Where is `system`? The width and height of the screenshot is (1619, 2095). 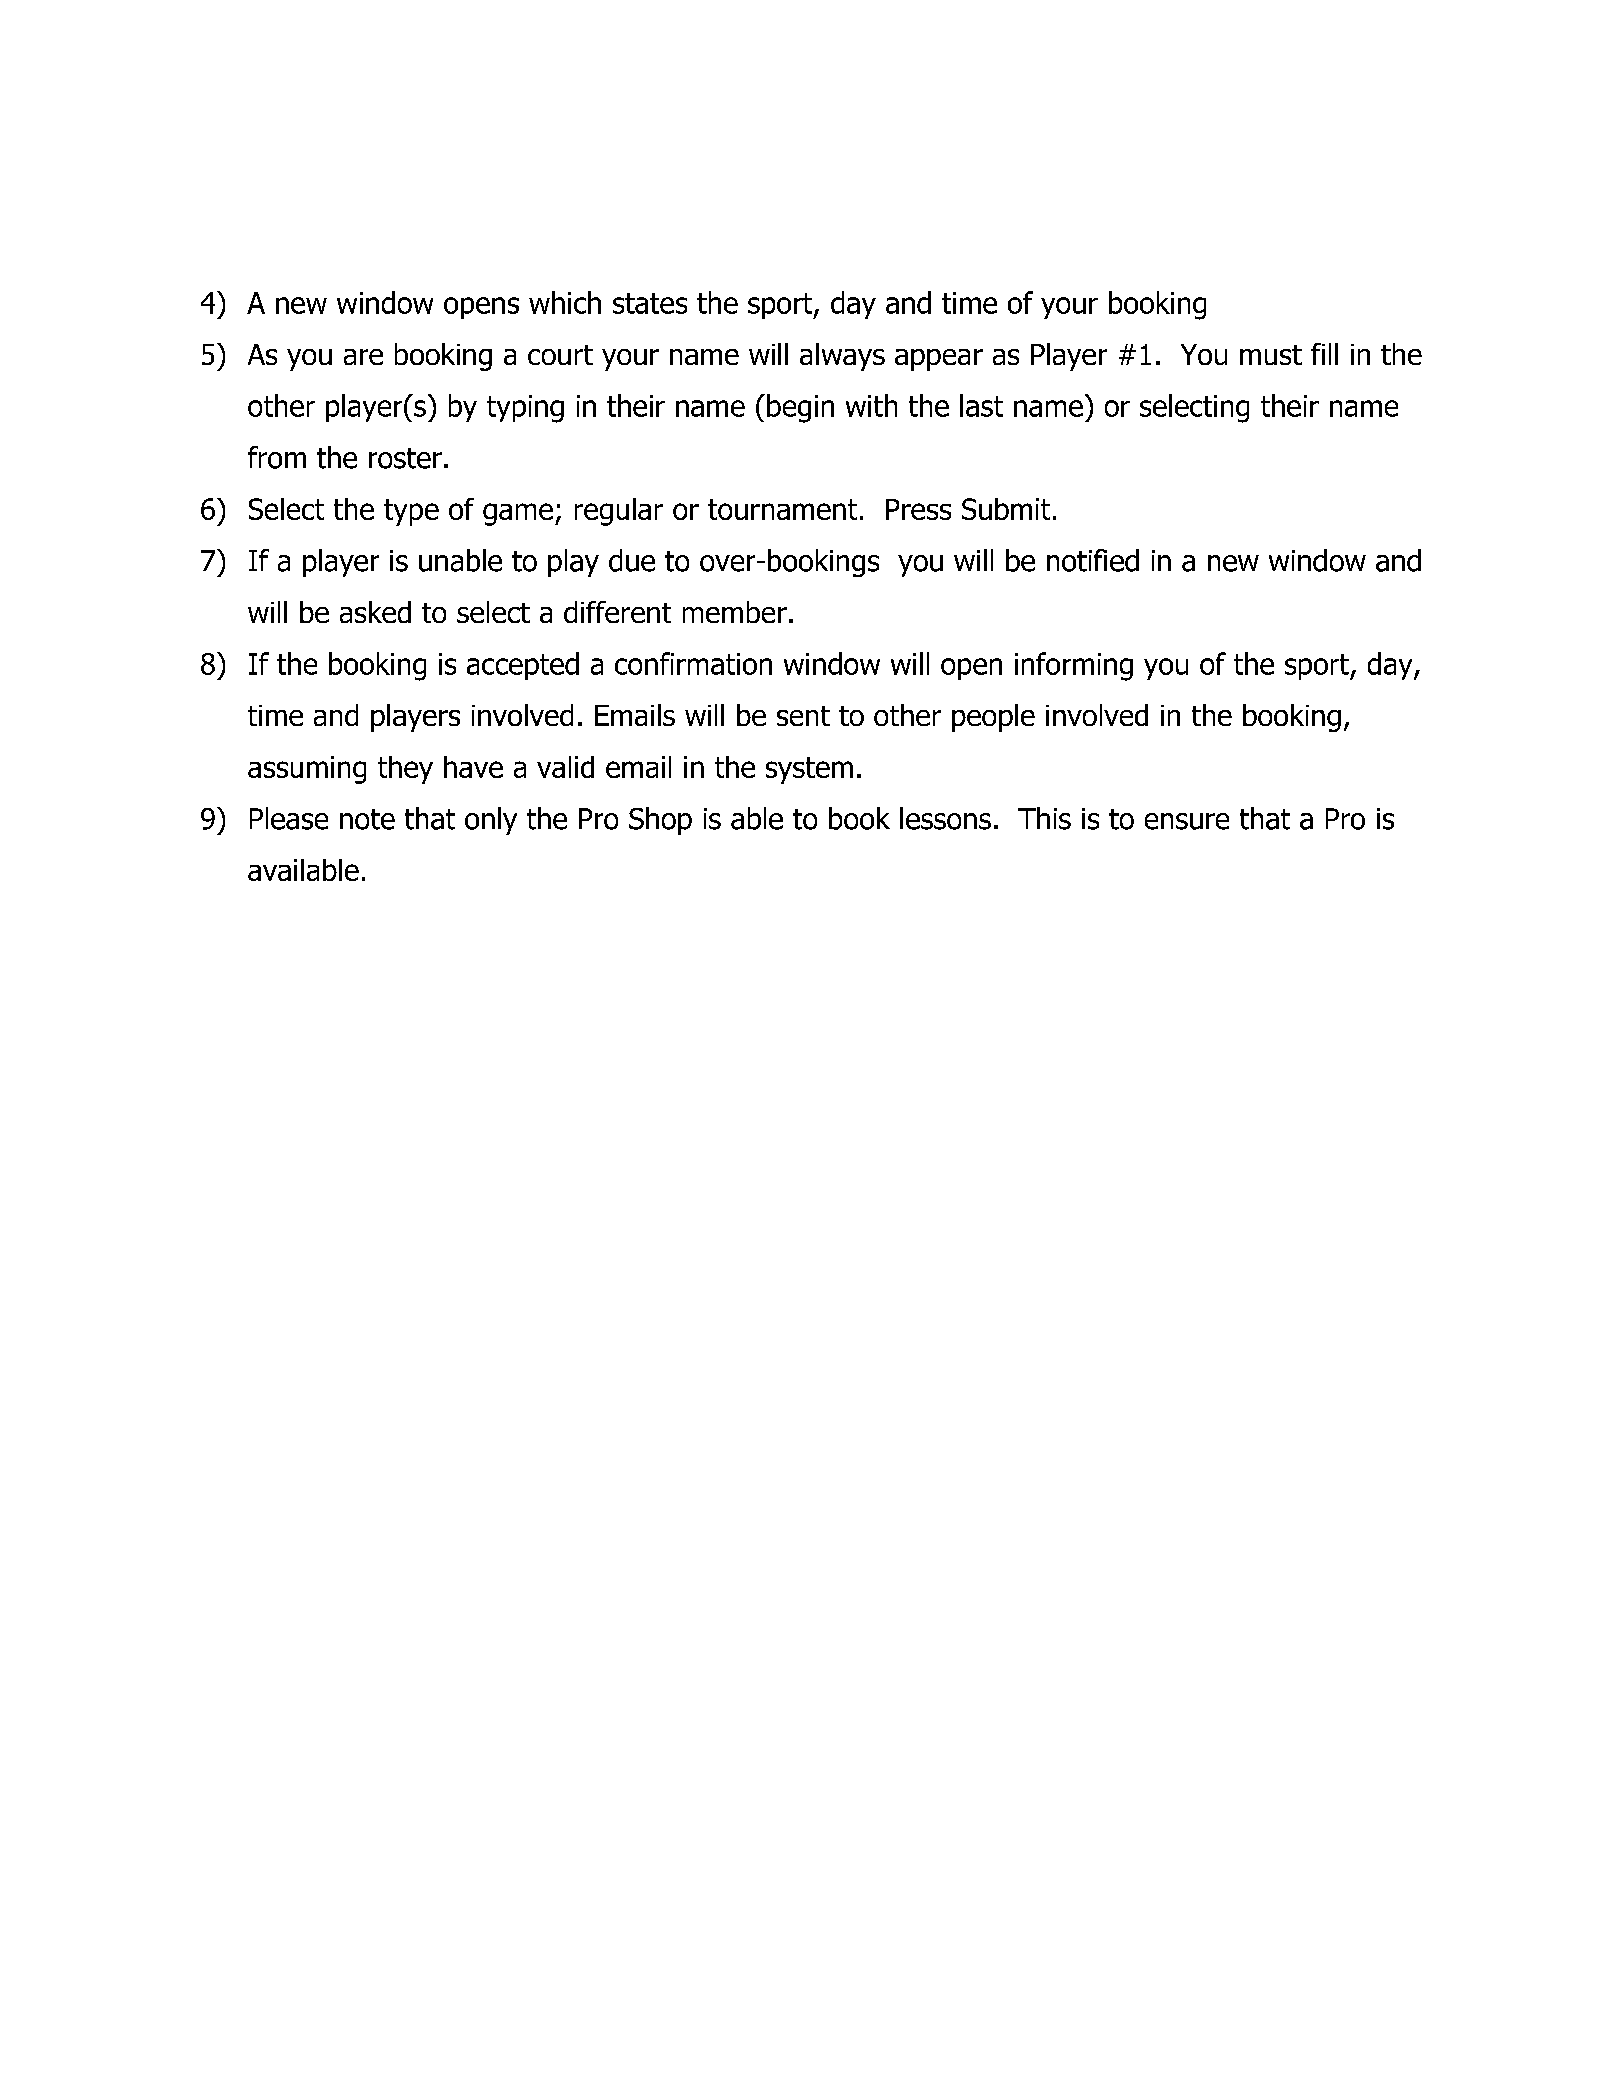 system is located at coordinates (809, 770).
